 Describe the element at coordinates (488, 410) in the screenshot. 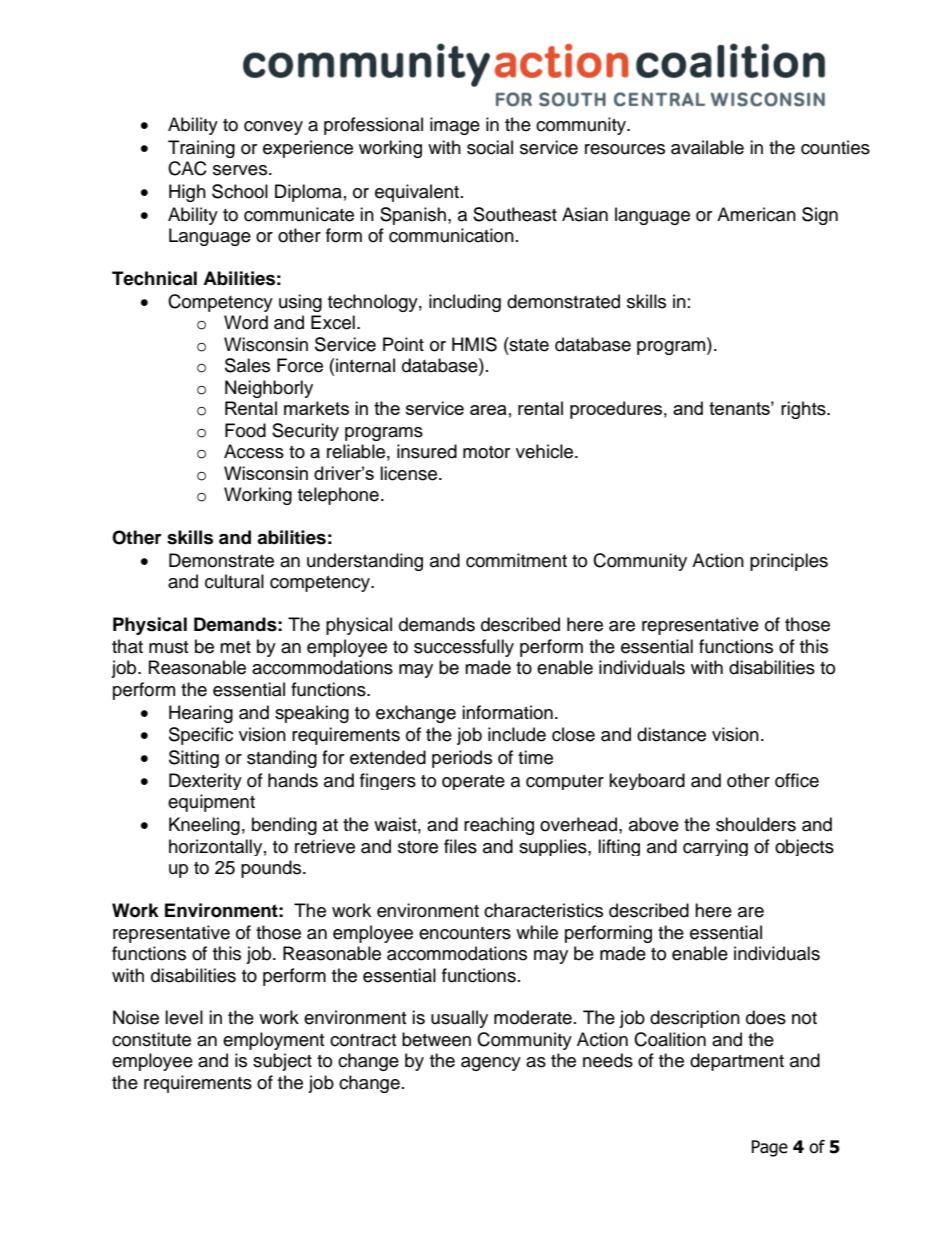

I see `area` at that location.
